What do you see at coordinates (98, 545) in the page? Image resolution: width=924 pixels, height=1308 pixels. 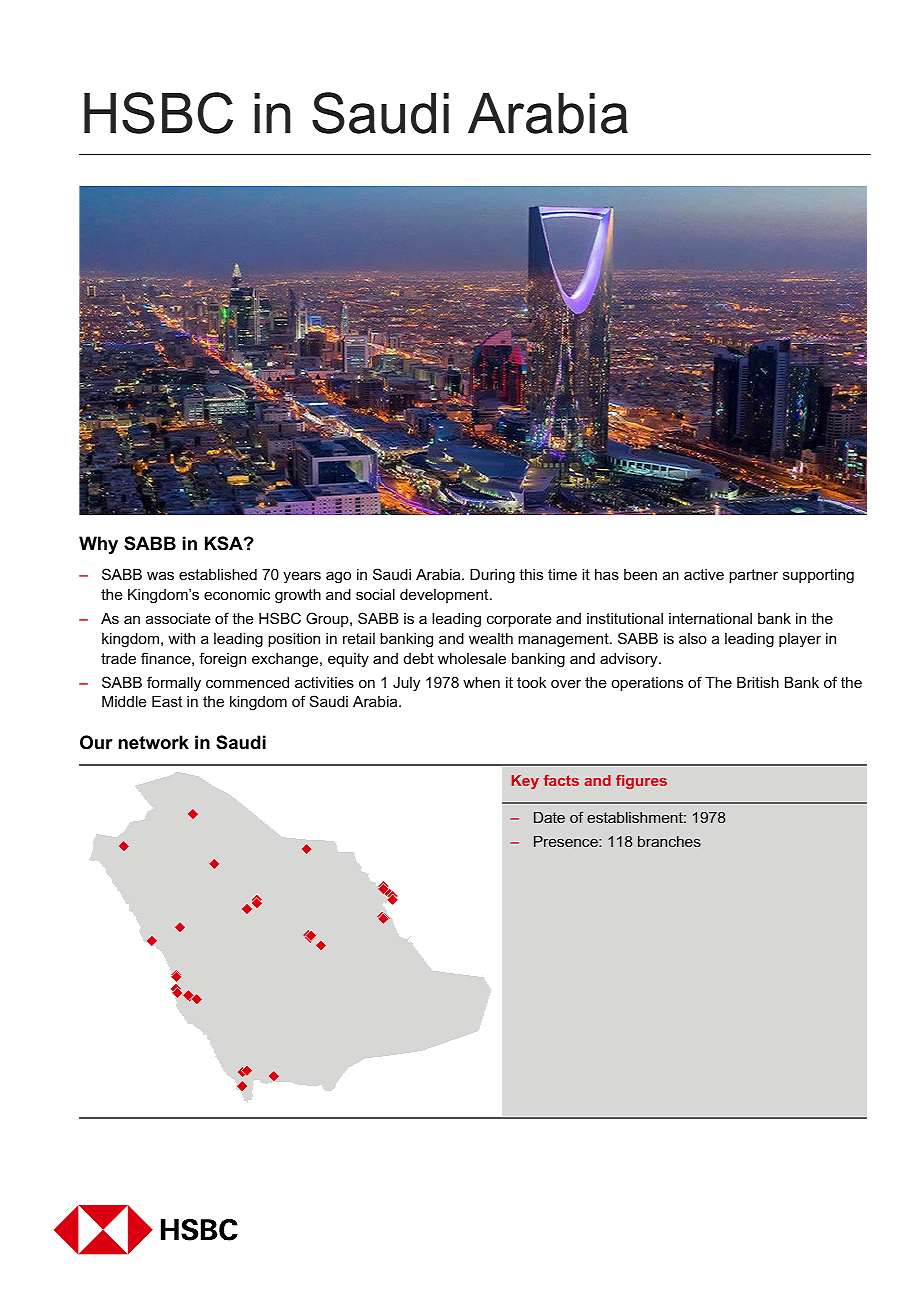 I see `Why` at bounding box center [98, 545].
